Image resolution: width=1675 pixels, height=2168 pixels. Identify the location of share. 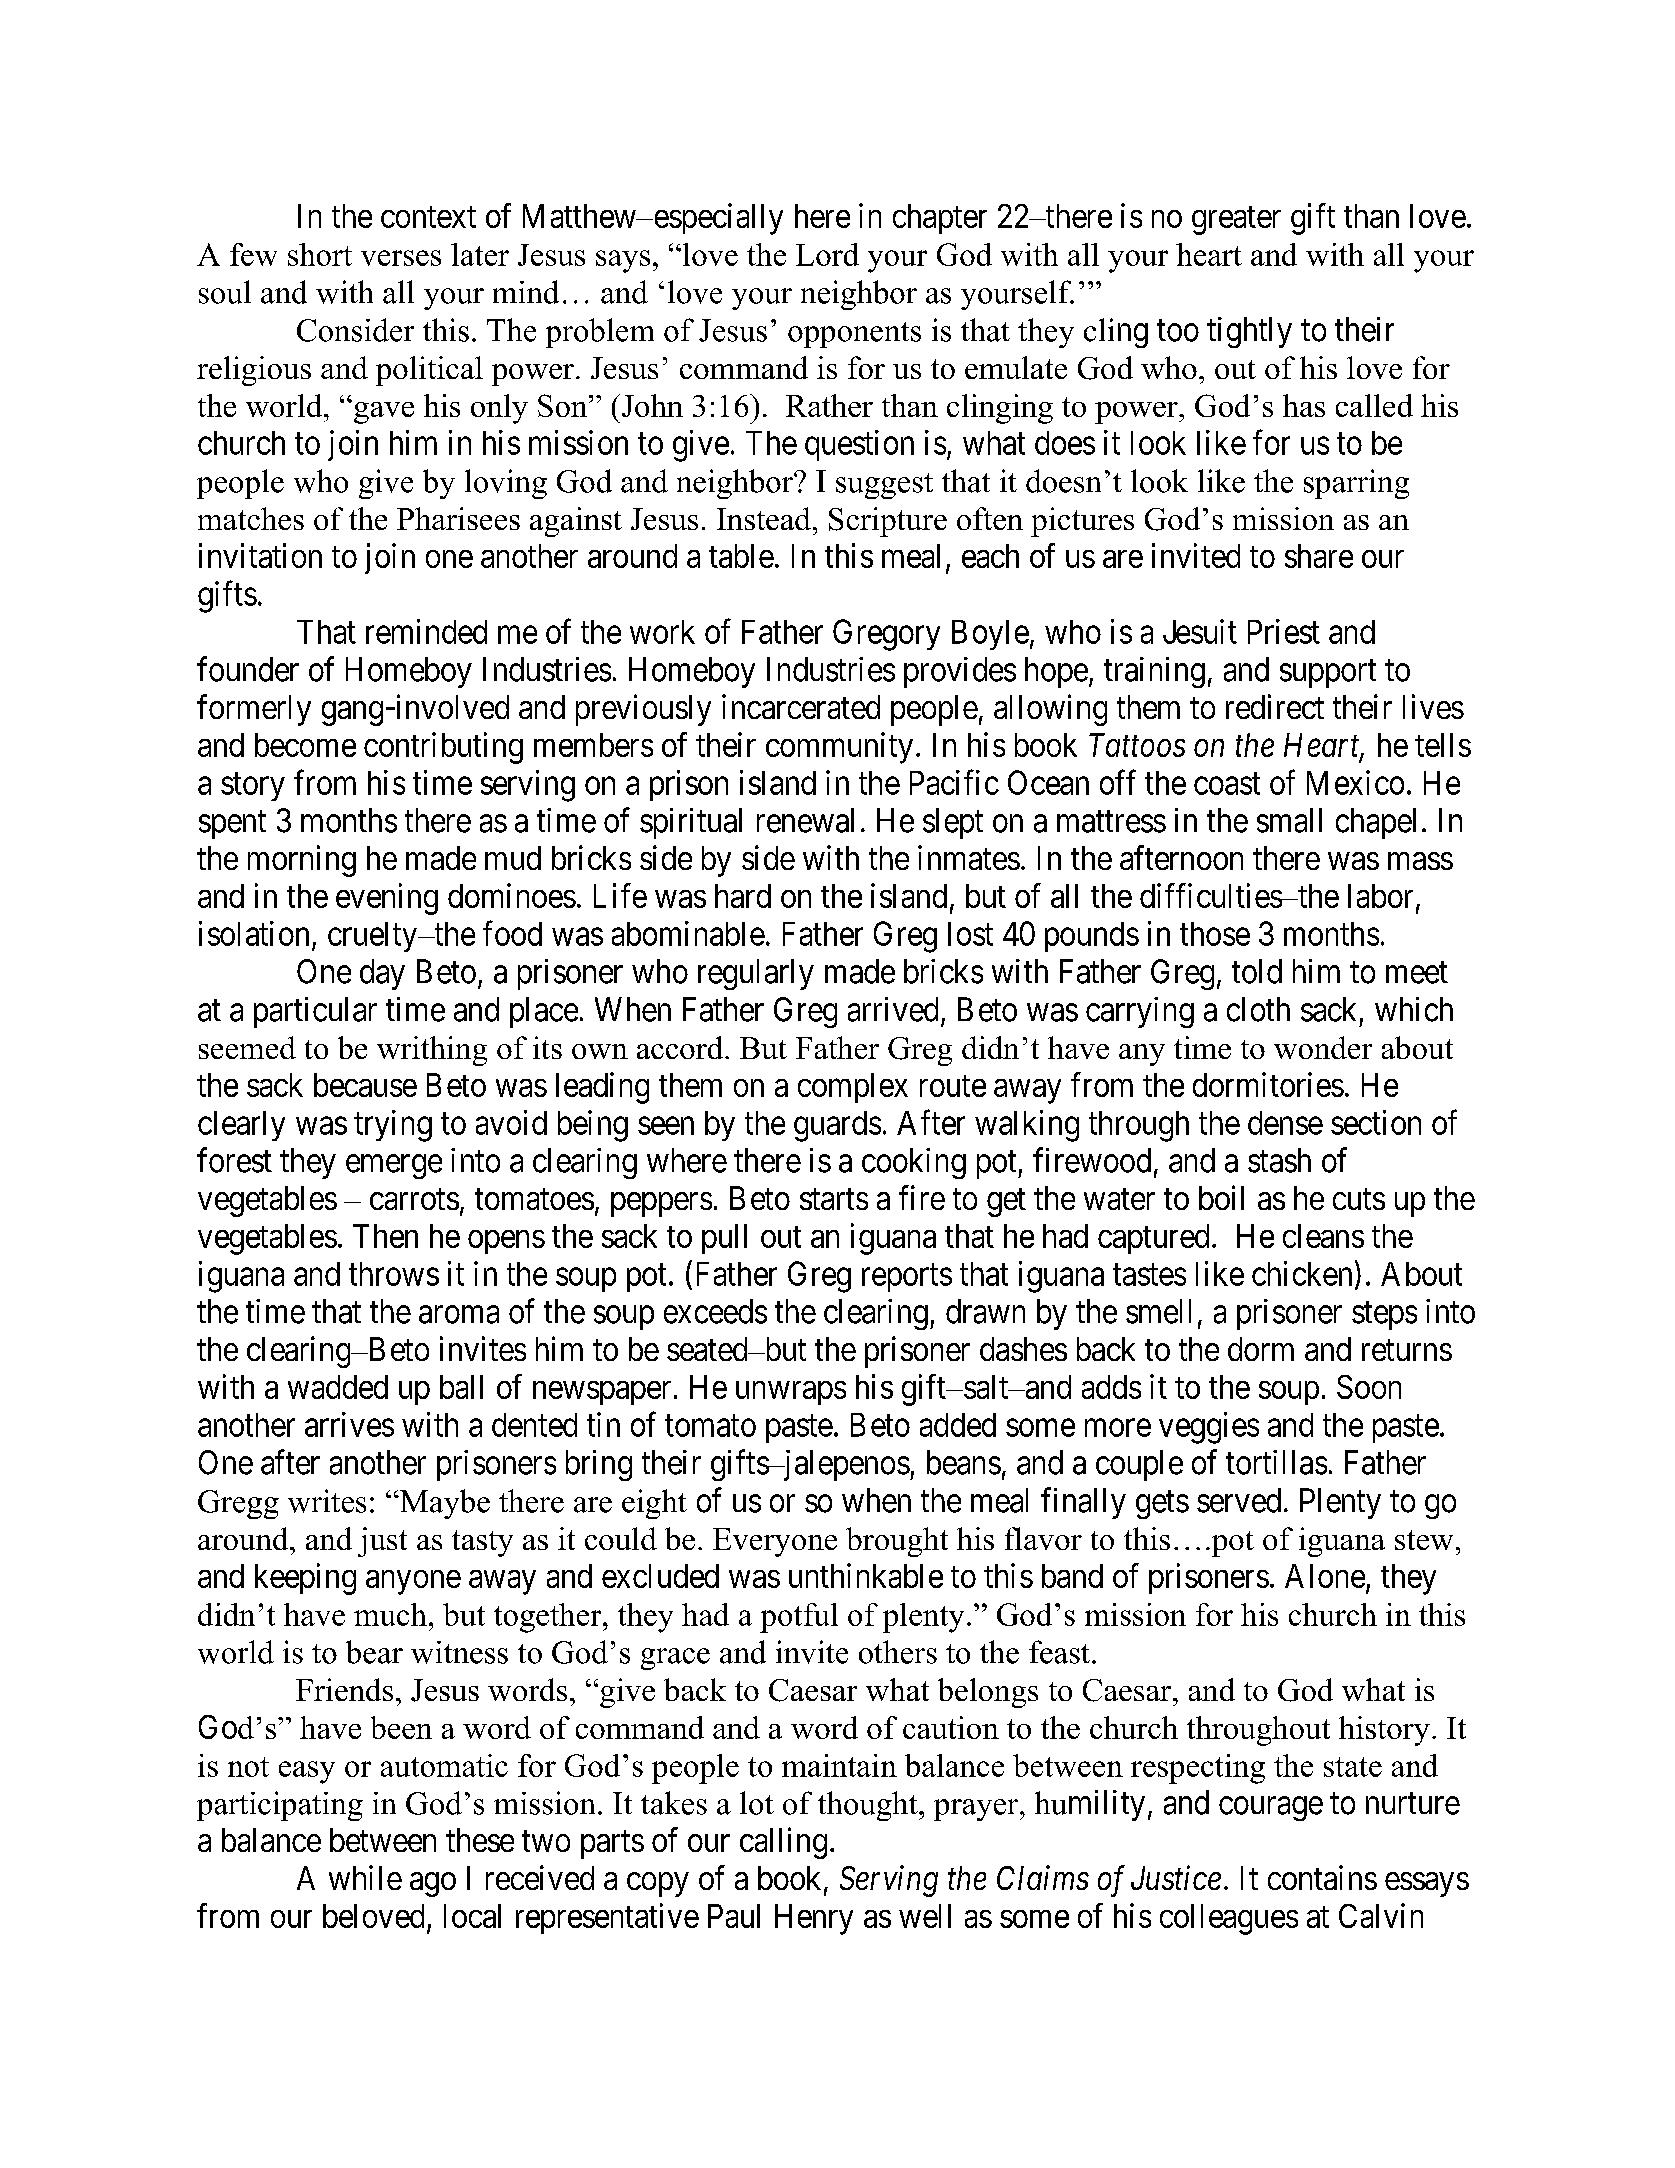
(1319, 556).
